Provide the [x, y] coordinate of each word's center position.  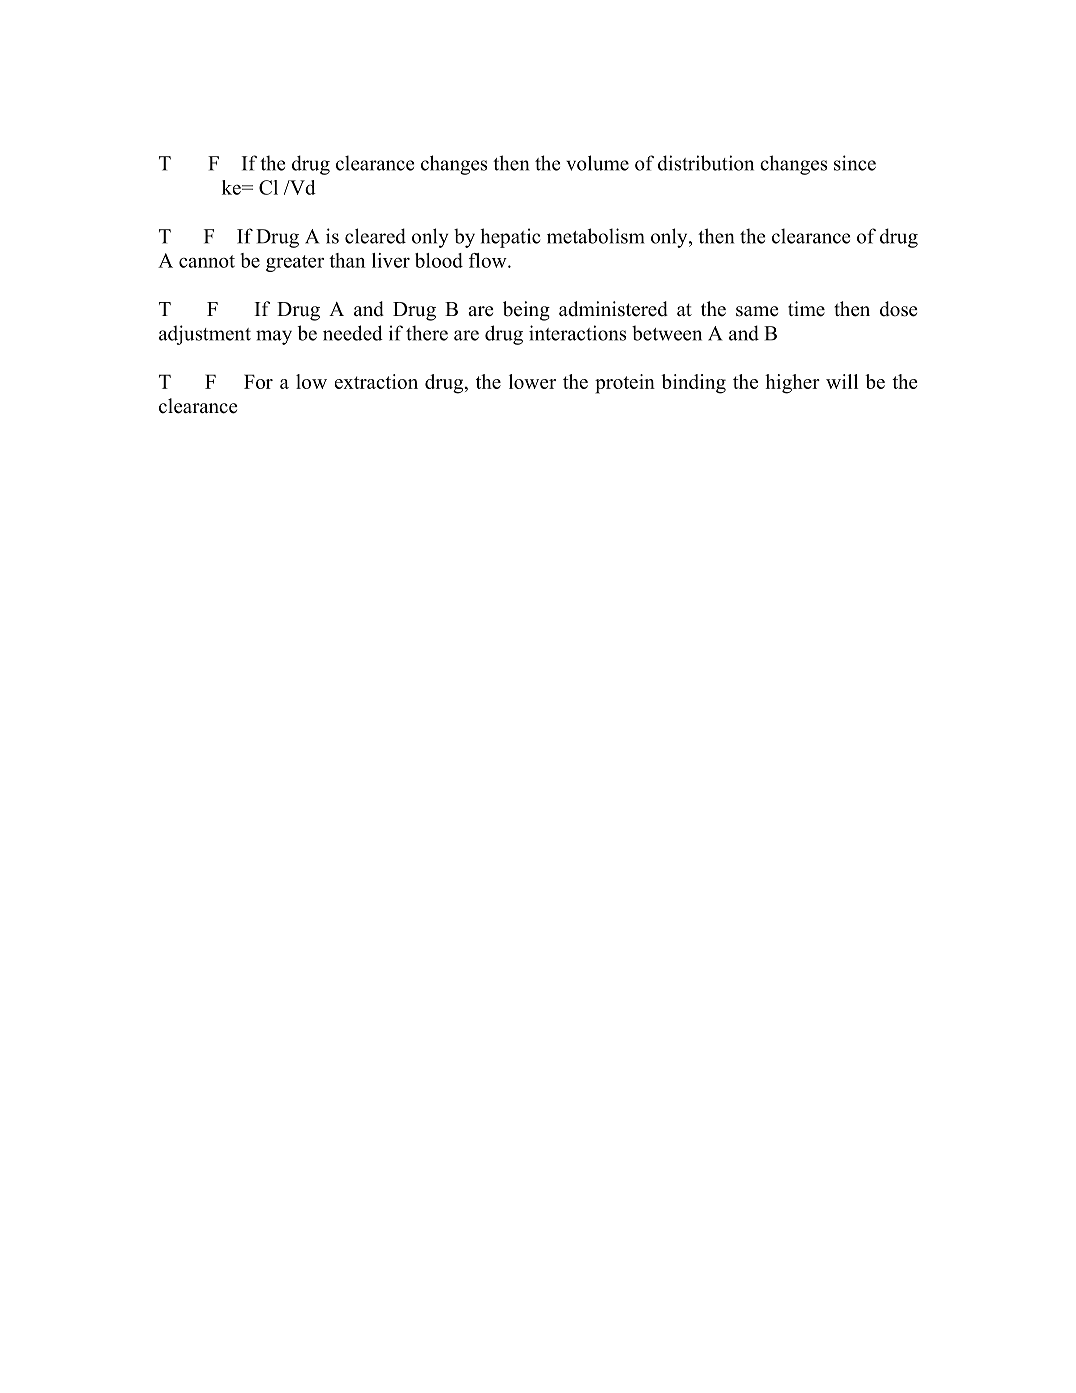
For [258, 381]
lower [532, 381]
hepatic [510, 238]
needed [353, 333]
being [526, 311]
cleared [375, 236]
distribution [706, 163]
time [806, 309]
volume [597, 163]
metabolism [596, 236]
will [842, 381]
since [855, 163]
